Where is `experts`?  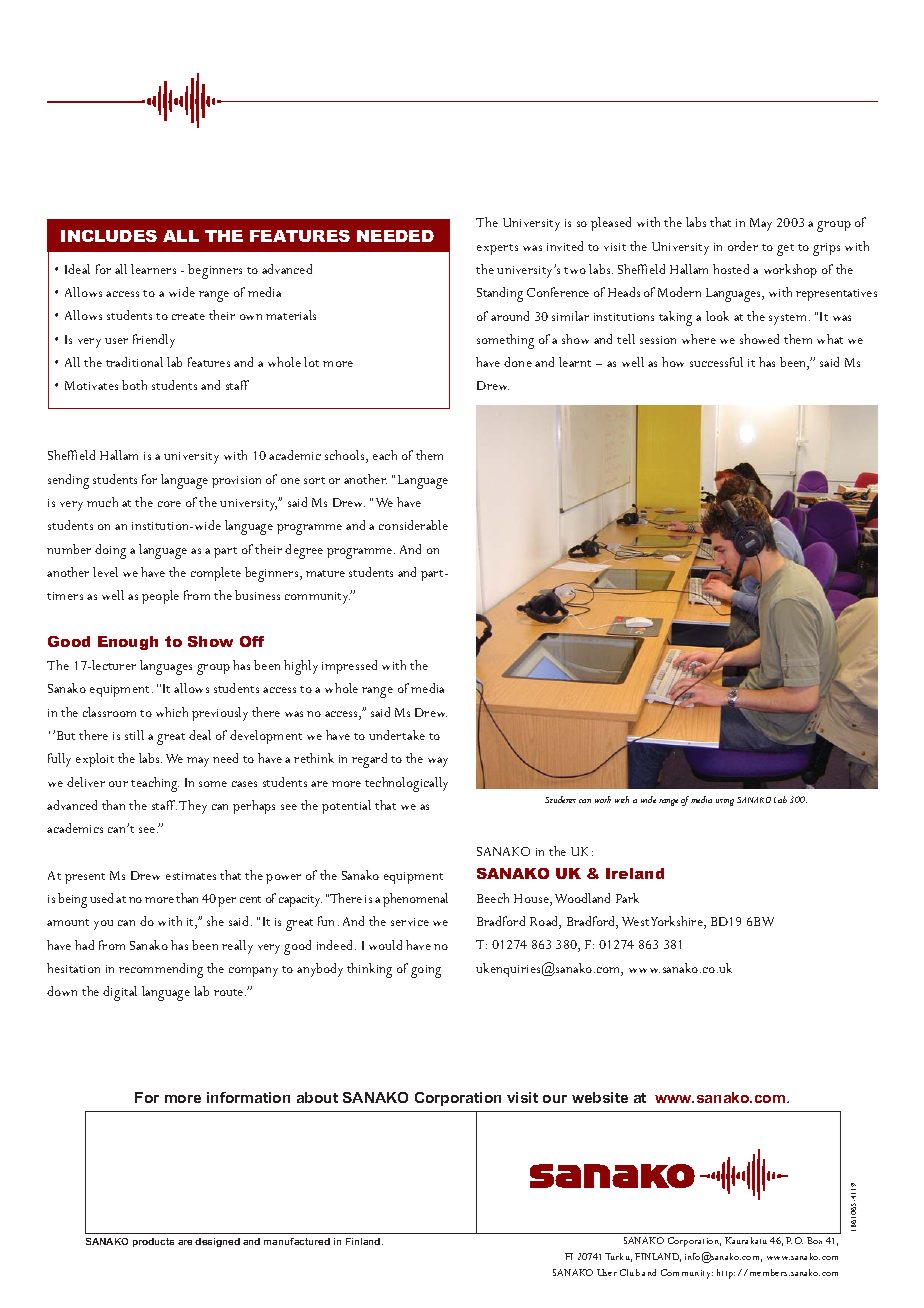 experts is located at coordinates (497, 249).
